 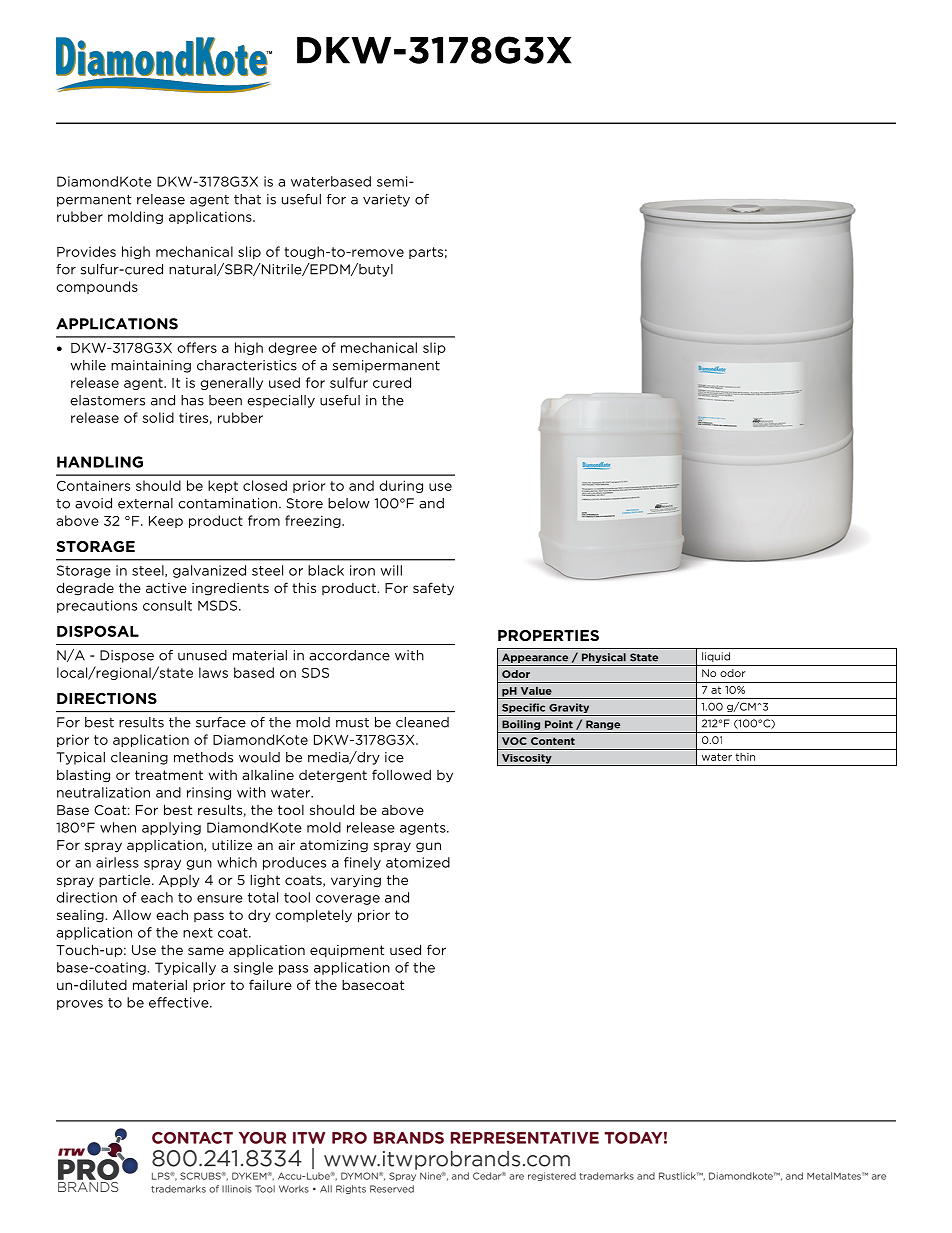 What do you see at coordinates (180, 1002) in the screenshot?
I see `effective` at bounding box center [180, 1002].
